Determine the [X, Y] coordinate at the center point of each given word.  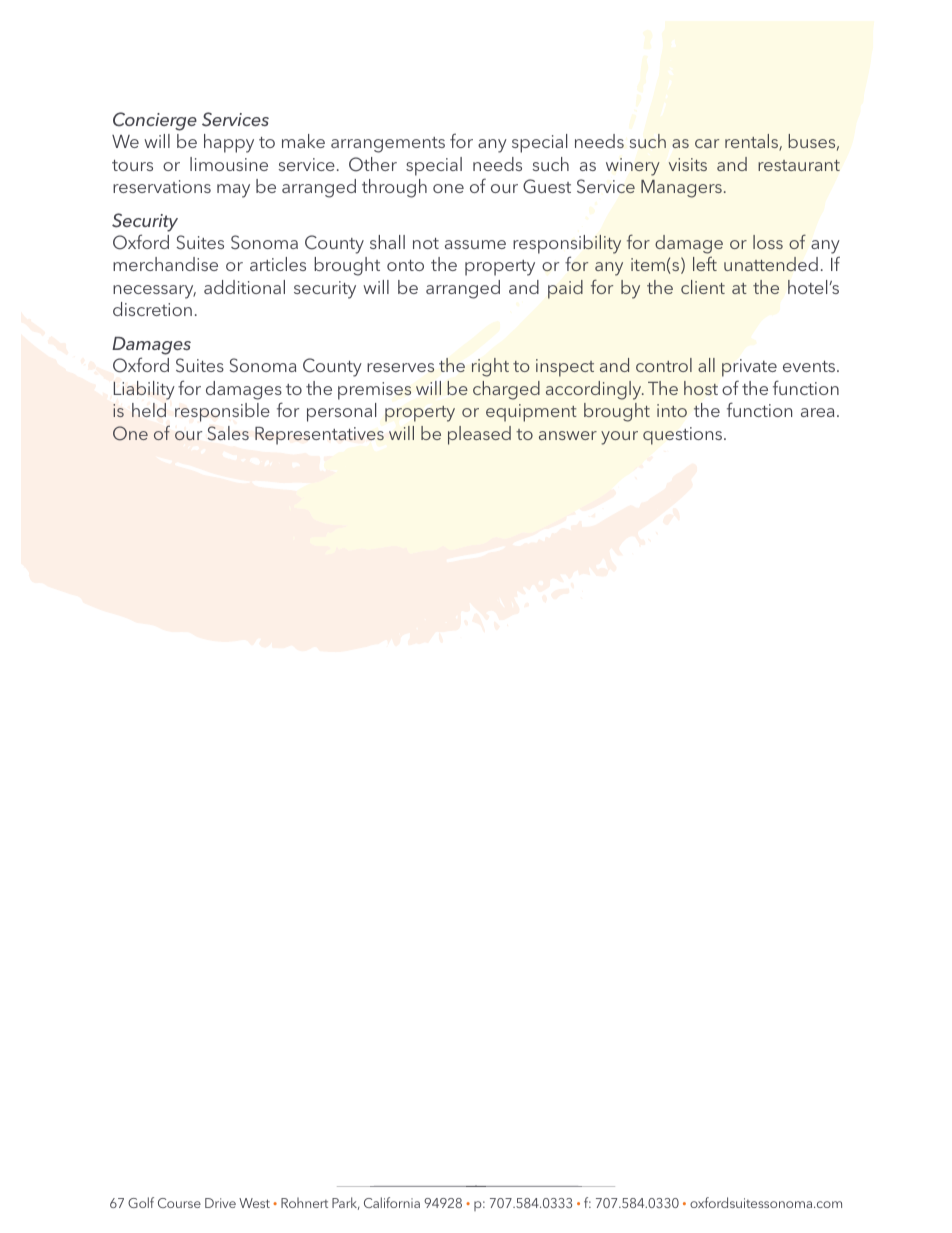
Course [179, 1203]
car [707, 143]
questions [684, 436]
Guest [547, 186]
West [254, 1203]
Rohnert [304, 1202]
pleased [479, 435]
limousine [229, 164]
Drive [220, 1203]
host [701, 388]
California [392, 1202]
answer [568, 435]
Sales [228, 433]
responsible [222, 412]
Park [346, 1203]
